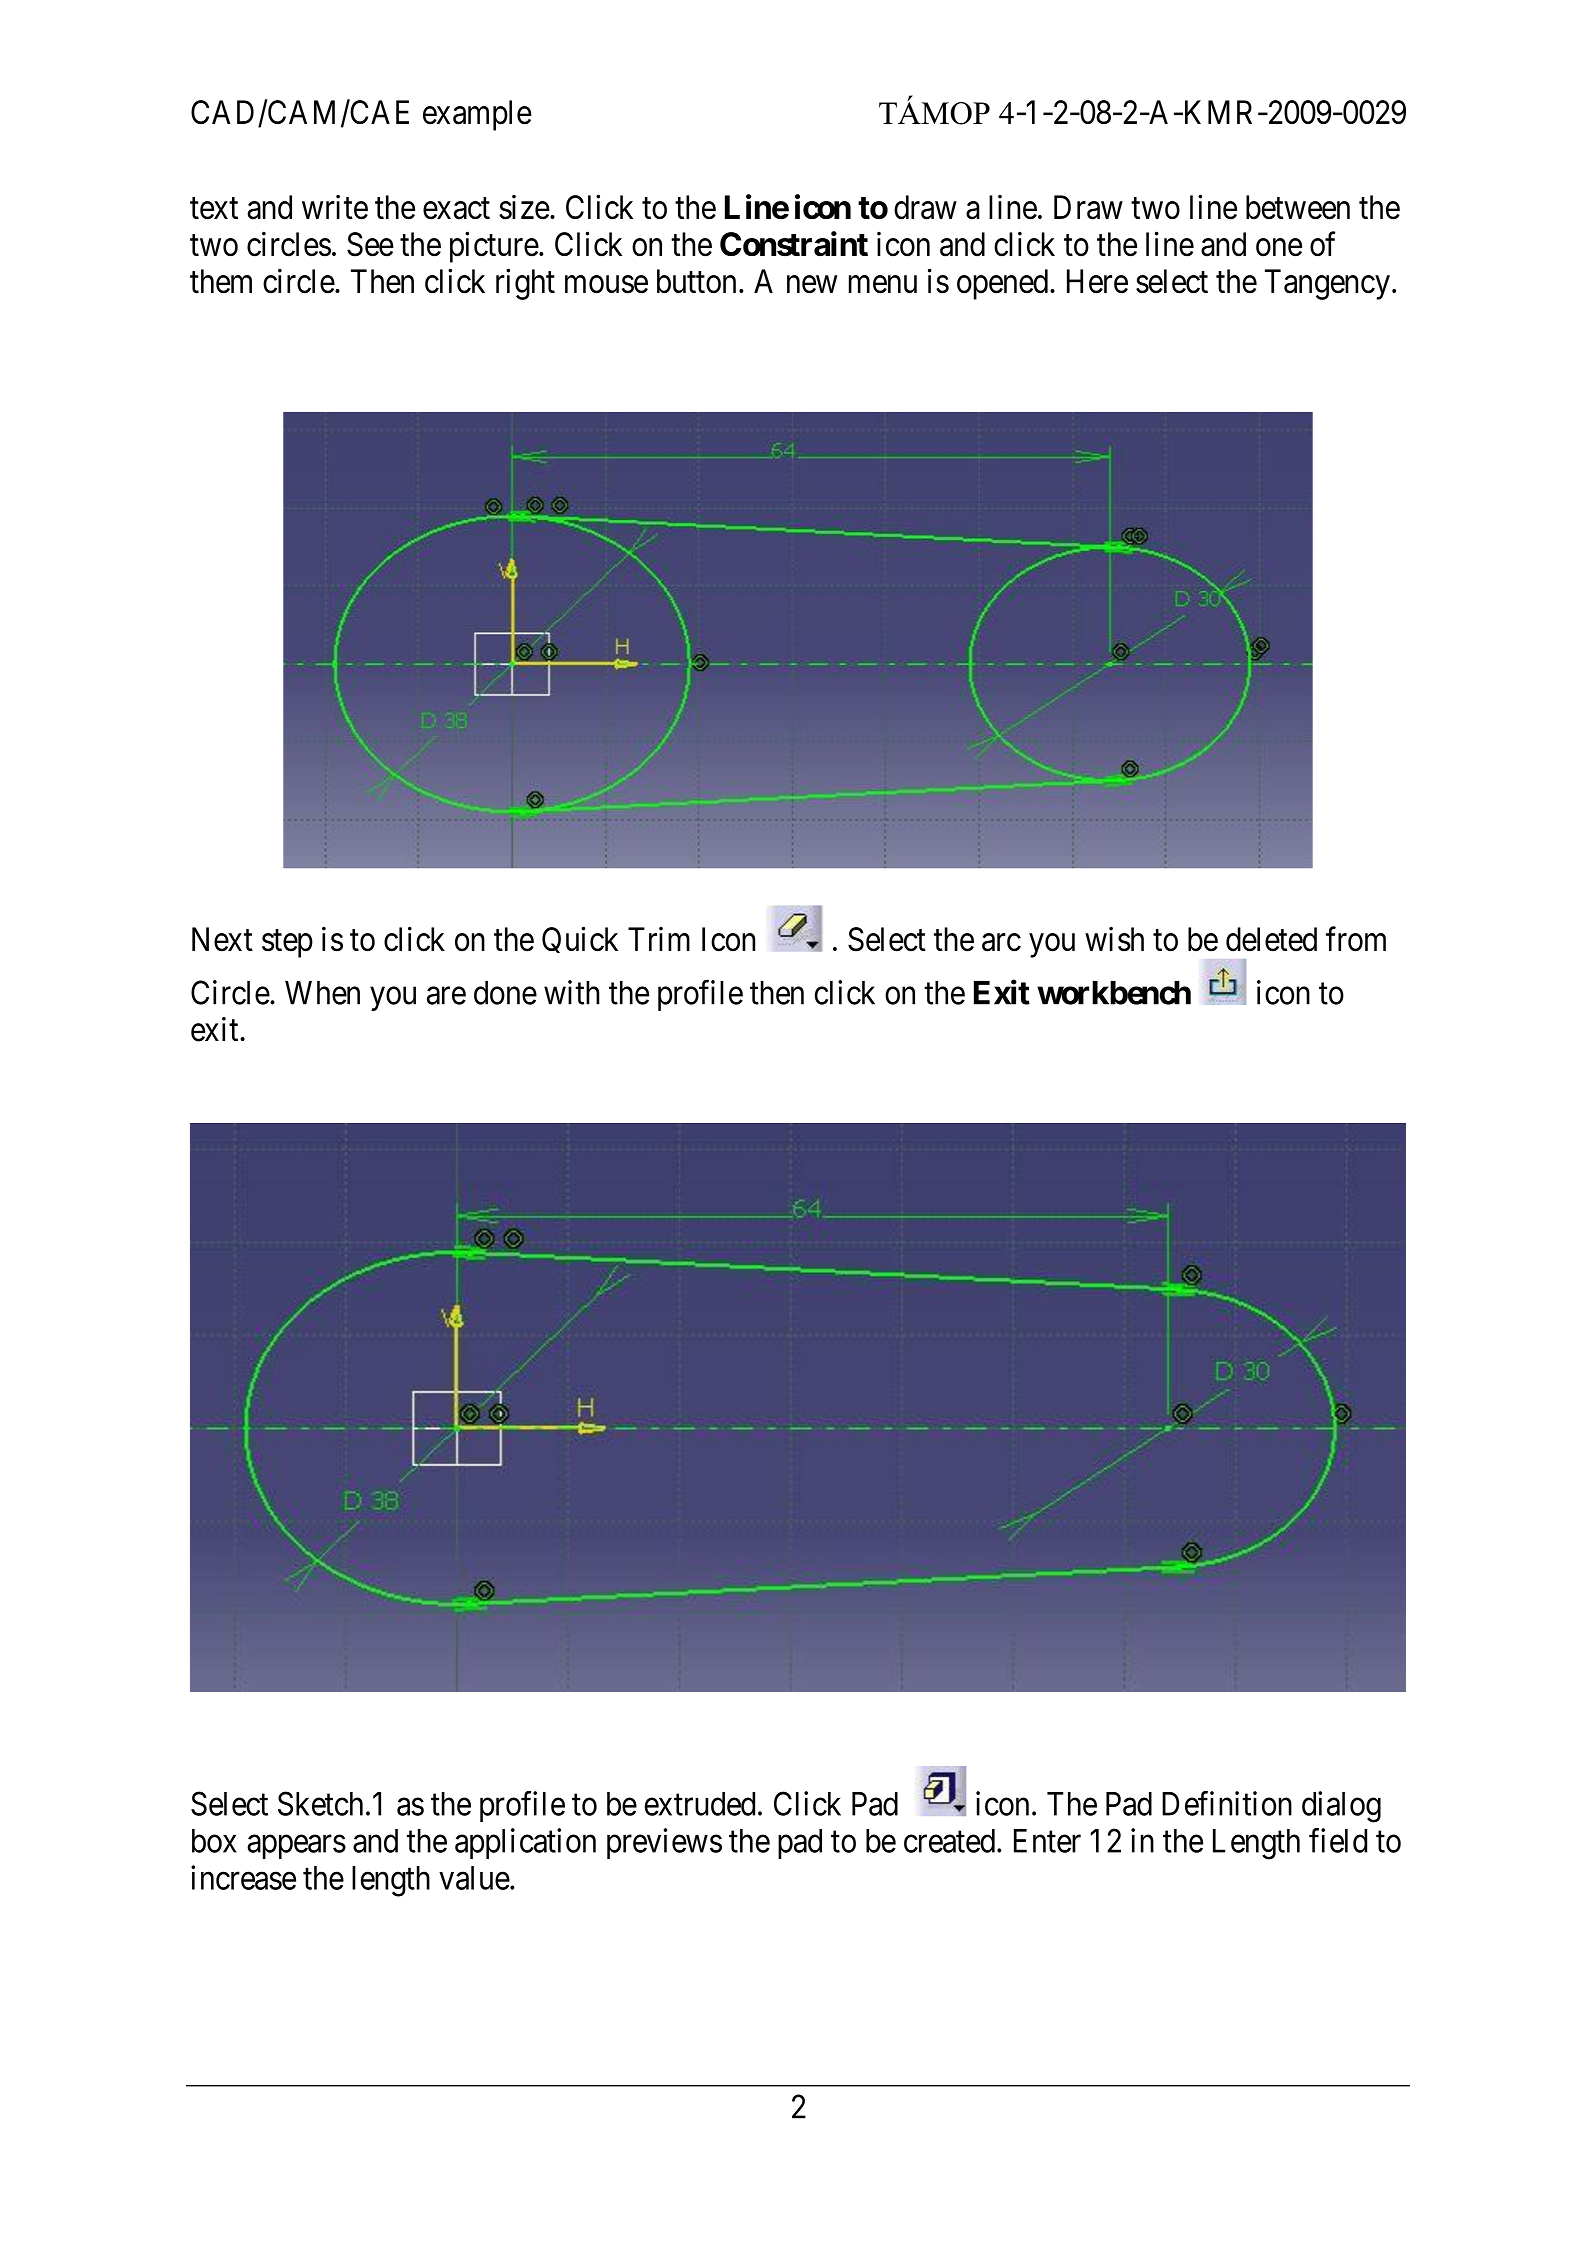 Image resolution: width=1596 pixels, height=2258 pixels. Describe the element at coordinates (335, 207) in the document. I see `write` at that location.
